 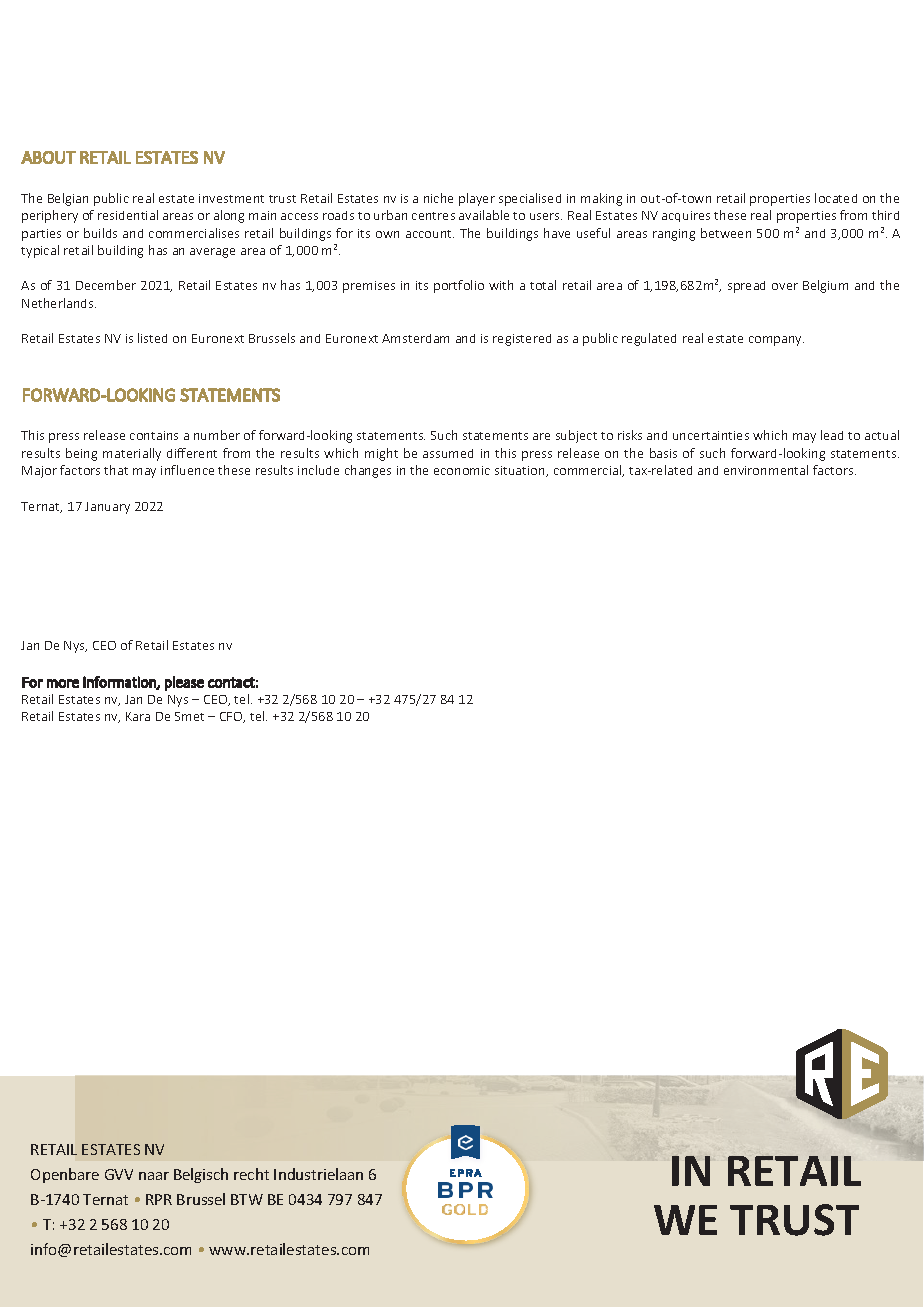 I want to click on naar, so click(x=154, y=1176).
